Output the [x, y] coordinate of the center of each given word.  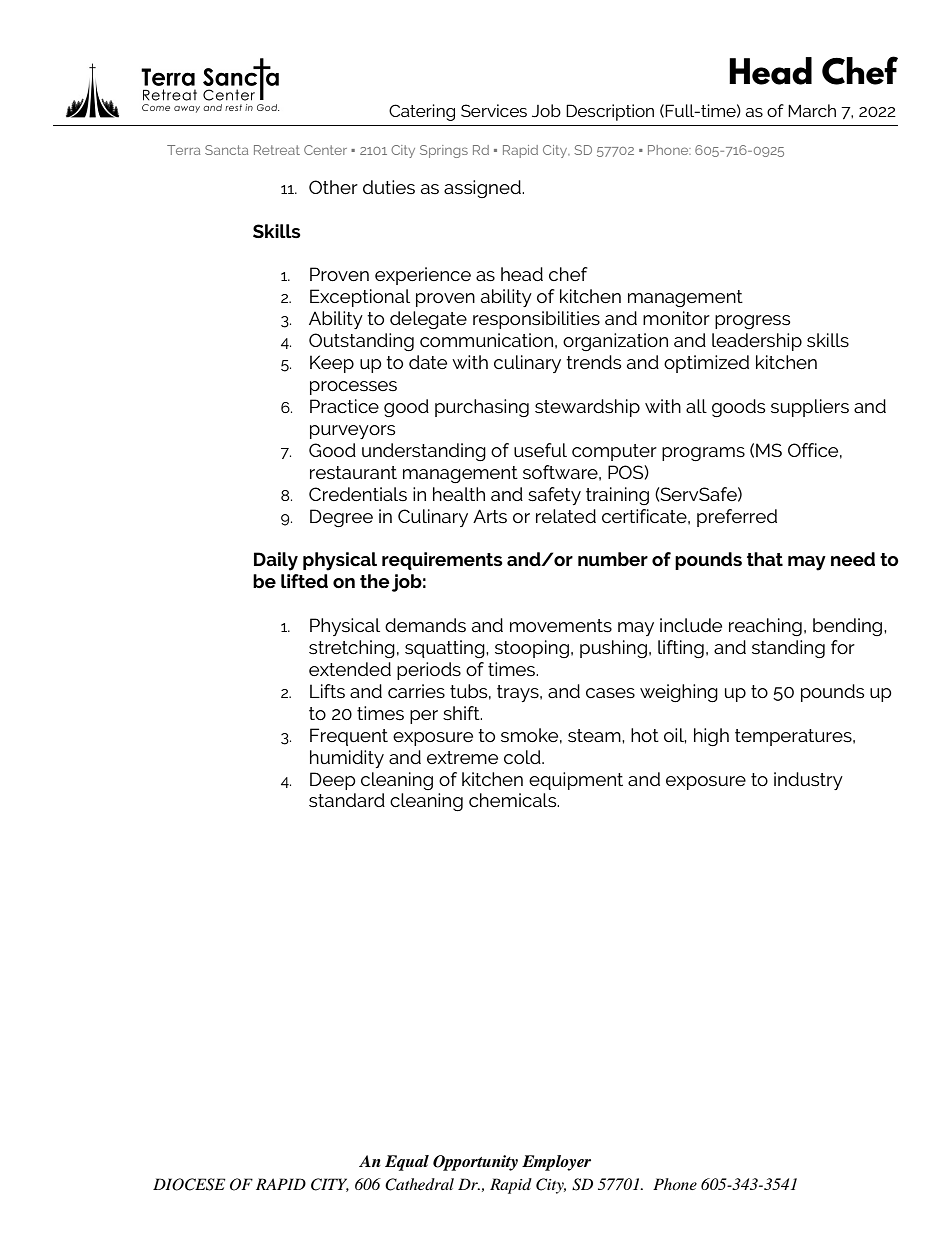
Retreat [277, 150]
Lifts [327, 691]
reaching [765, 627]
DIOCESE [189, 1184]
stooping [532, 649]
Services [494, 110]
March [812, 110]
